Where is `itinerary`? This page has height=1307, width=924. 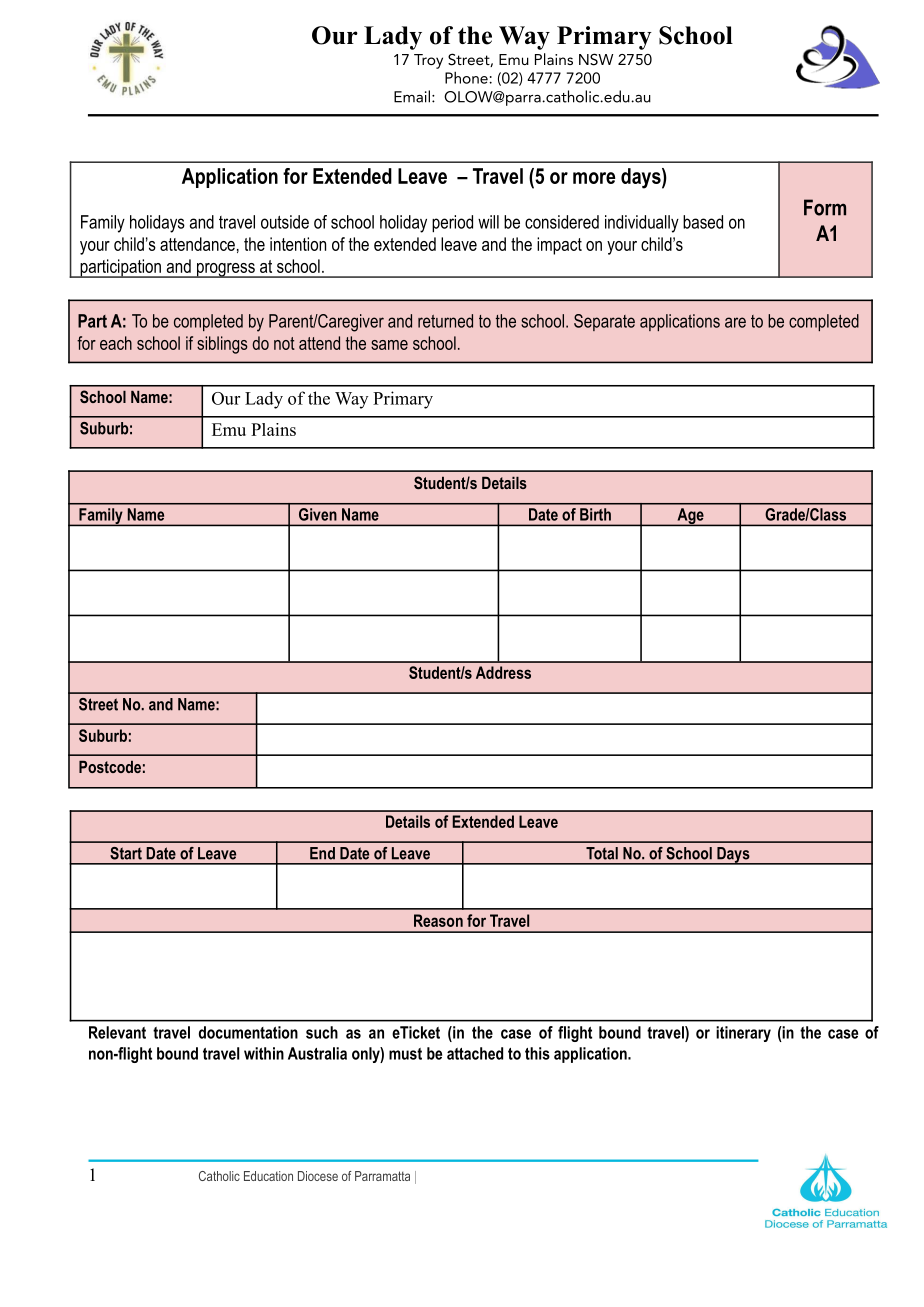 itinerary is located at coordinates (743, 1034).
